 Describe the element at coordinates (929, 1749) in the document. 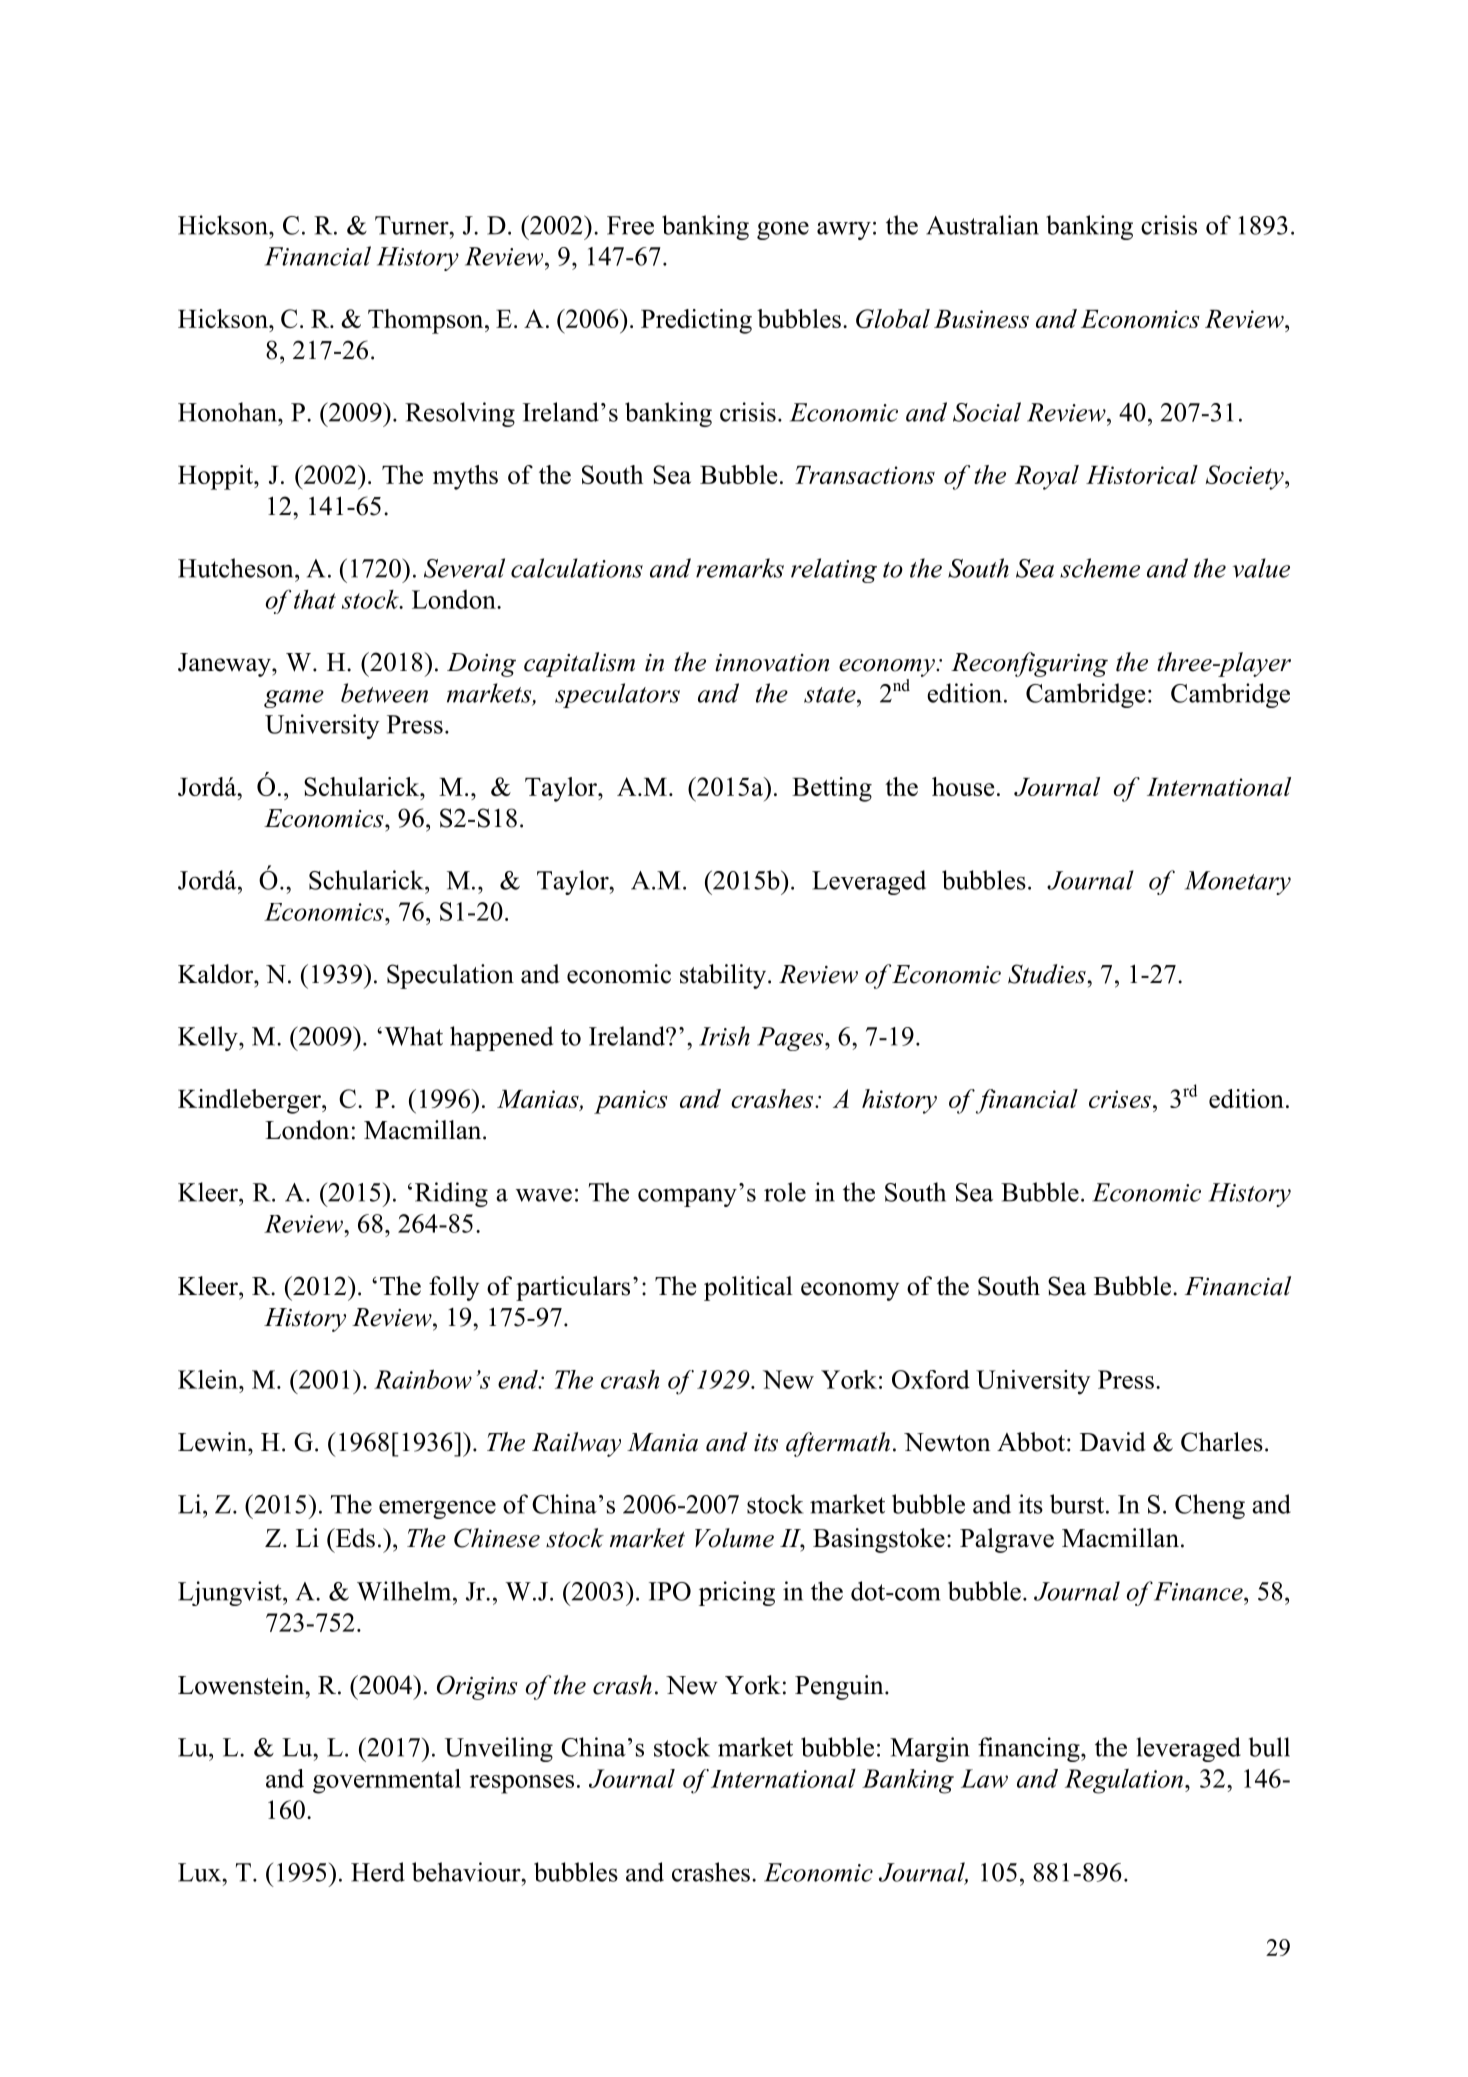

I see `Margin` at that location.
